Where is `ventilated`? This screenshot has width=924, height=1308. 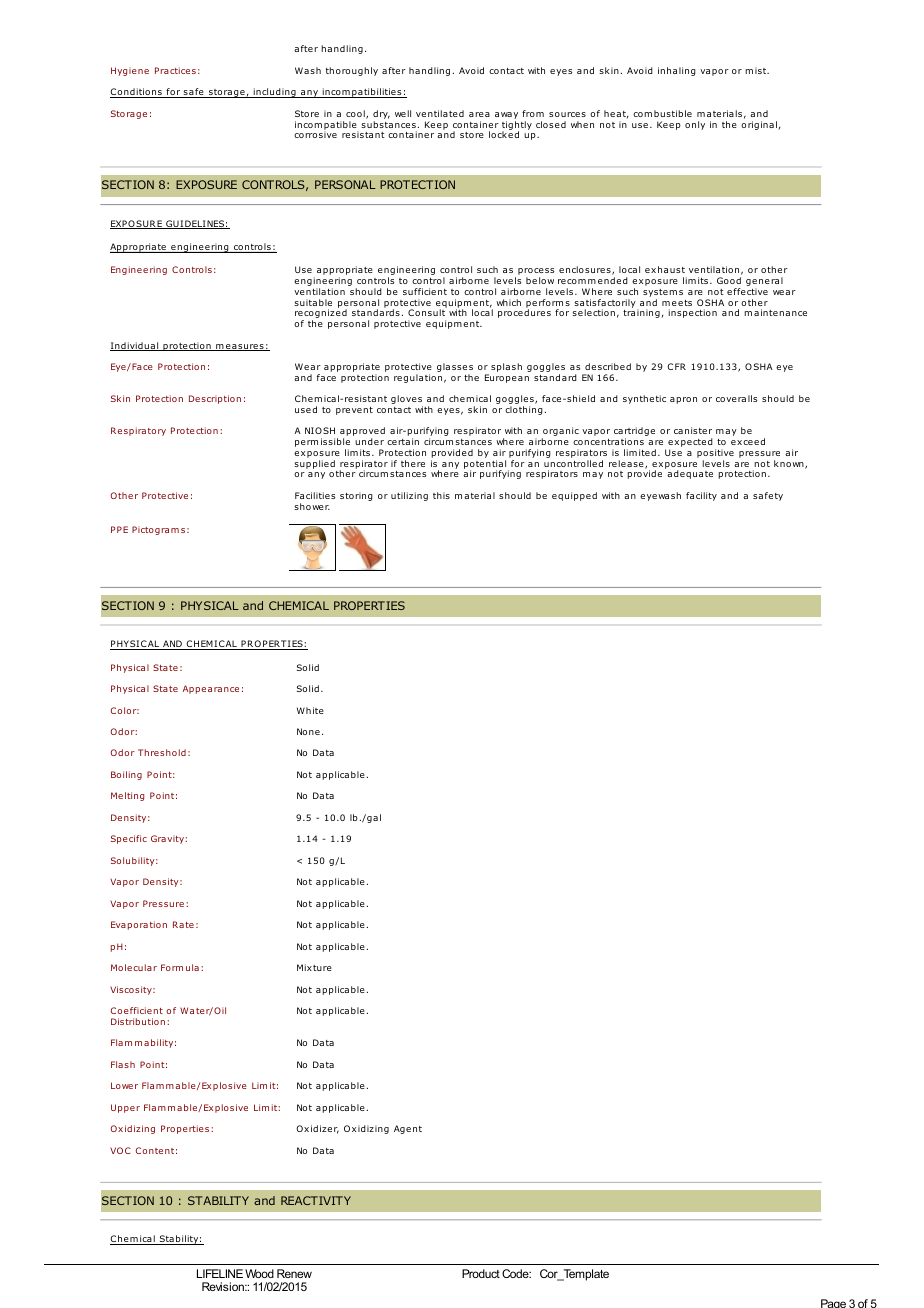
ventilated is located at coordinates (440, 113).
